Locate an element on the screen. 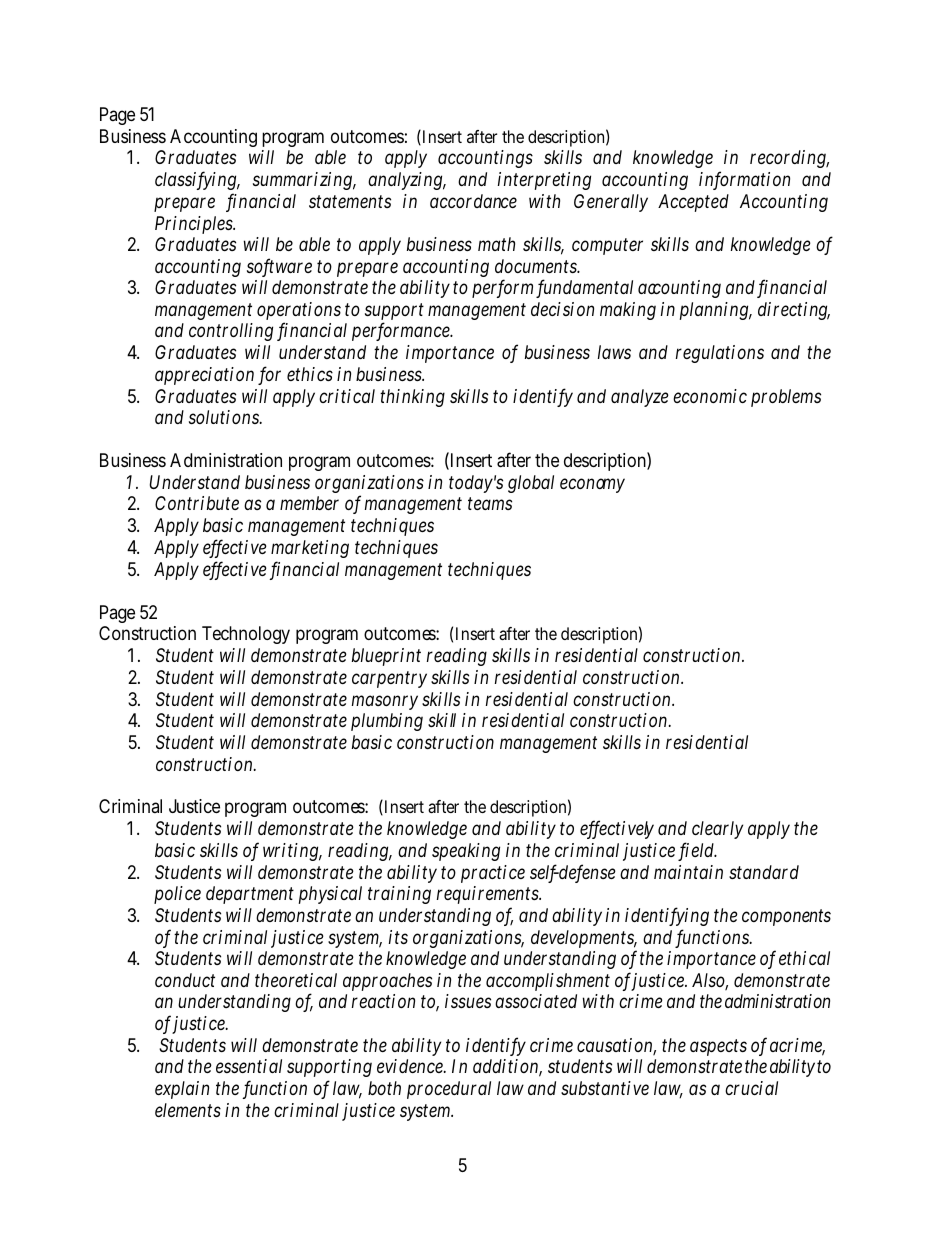 The width and height of the screenshot is (952, 1233). accordance is located at coordinates (473, 201).
